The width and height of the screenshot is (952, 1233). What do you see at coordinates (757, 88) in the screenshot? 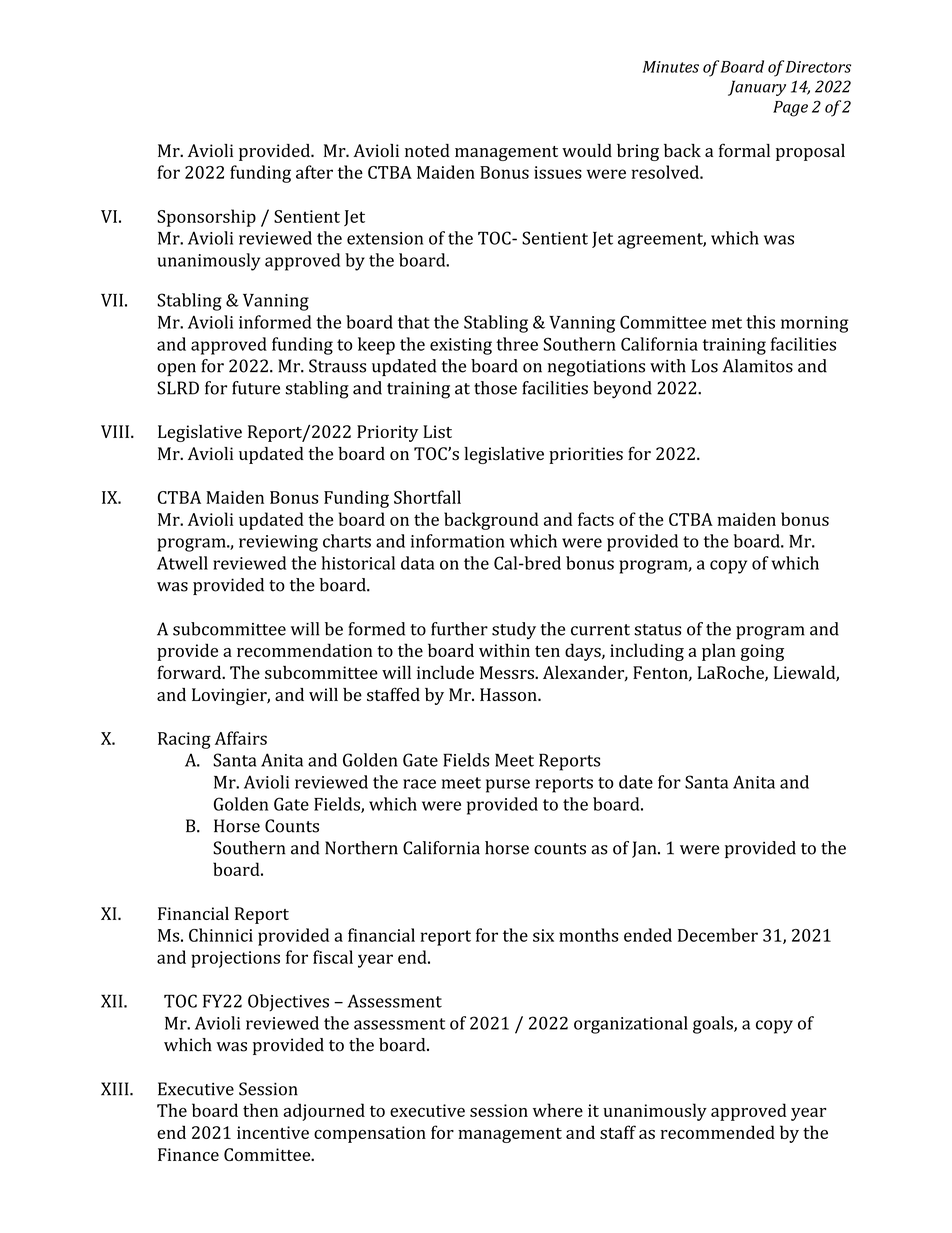
I see `January` at bounding box center [757, 88].
